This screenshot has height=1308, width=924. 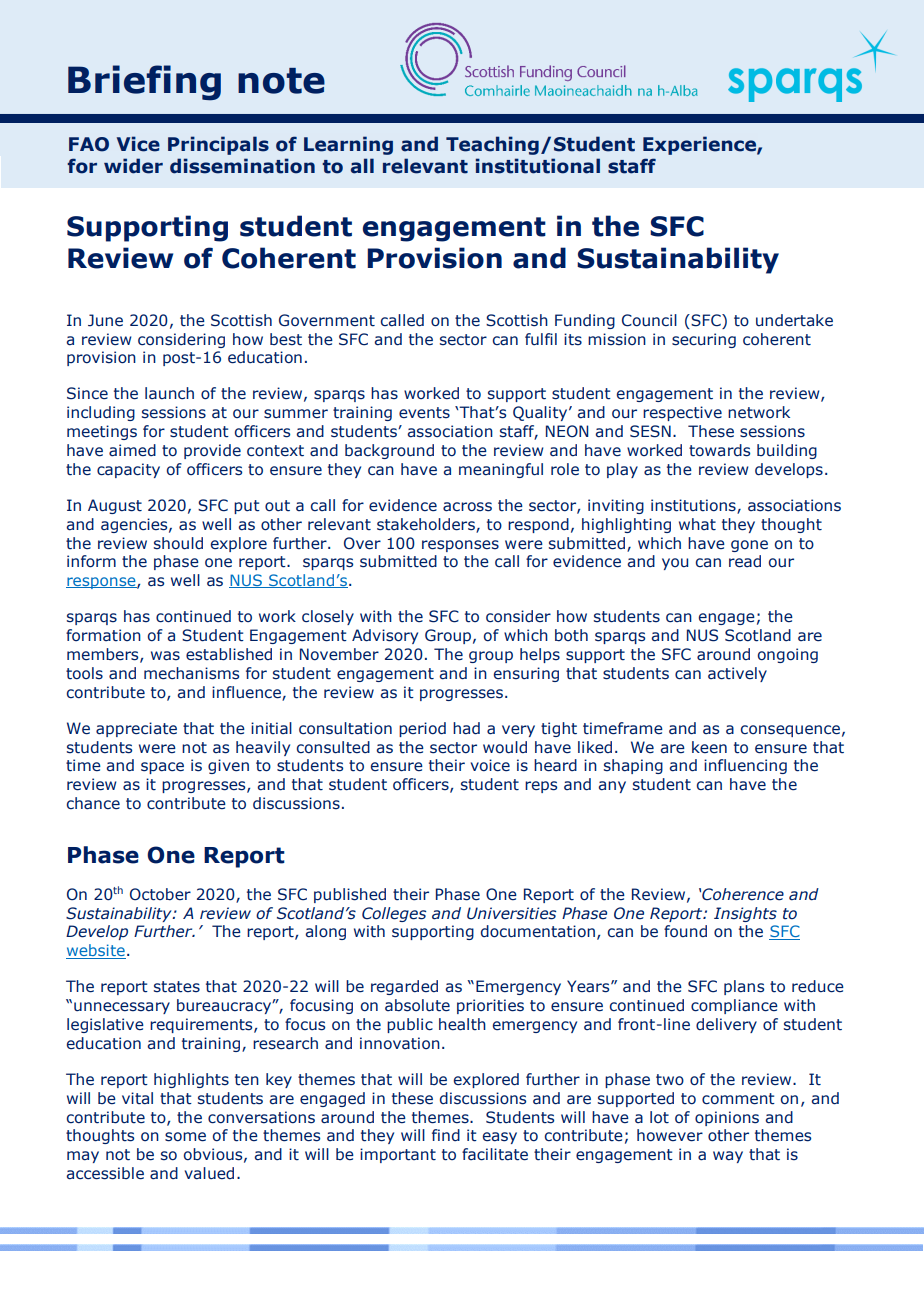 I want to click on institutional, so click(x=537, y=166).
